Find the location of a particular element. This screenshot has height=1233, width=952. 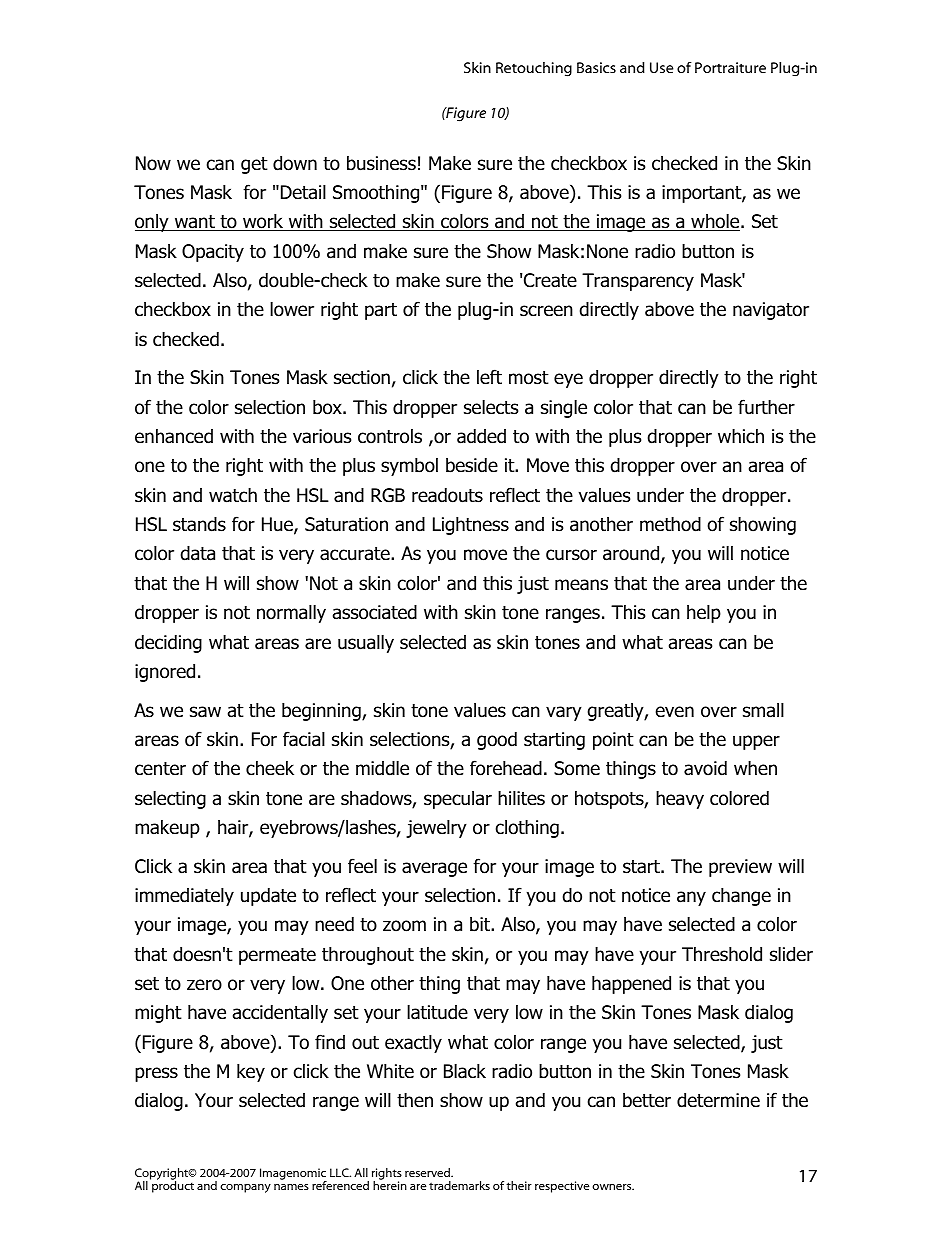

lower is located at coordinates (292, 309).
